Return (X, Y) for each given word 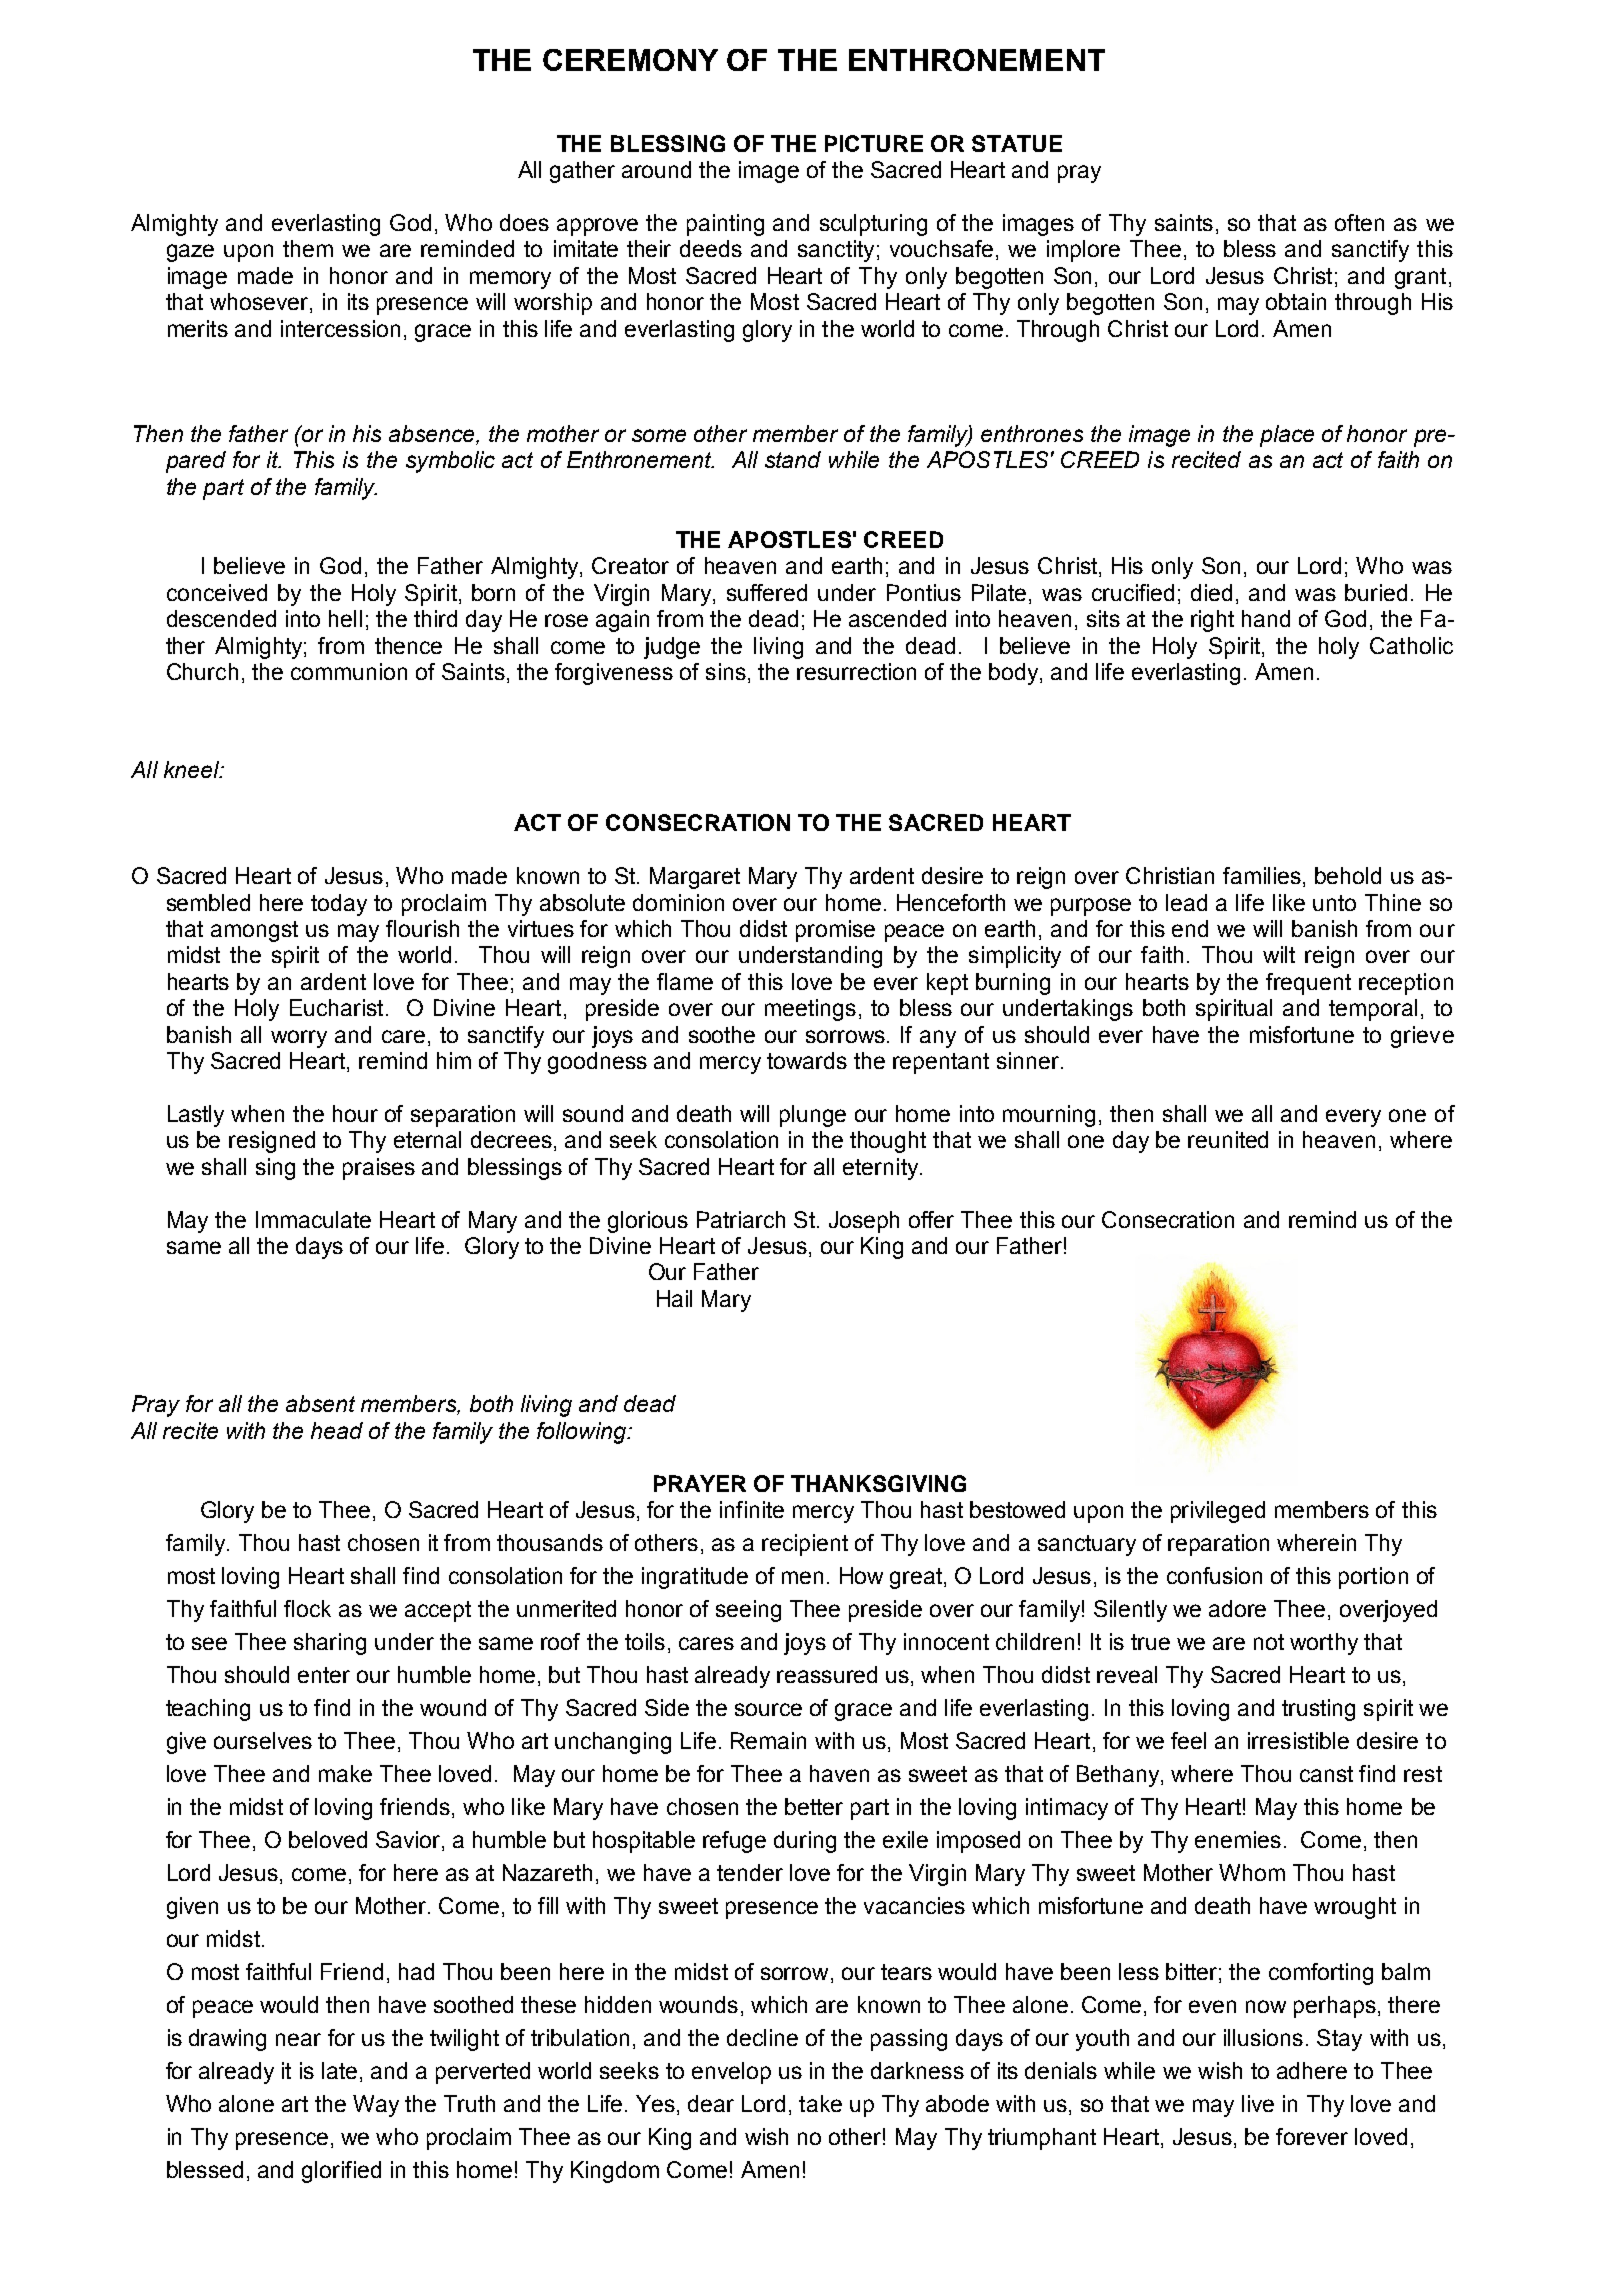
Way (376, 2106)
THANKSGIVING (878, 1483)
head (337, 1430)
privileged (1218, 1512)
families (1262, 875)
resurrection (856, 671)
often (1359, 222)
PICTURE (874, 143)
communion (349, 671)
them (308, 248)
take (820, 2103)
